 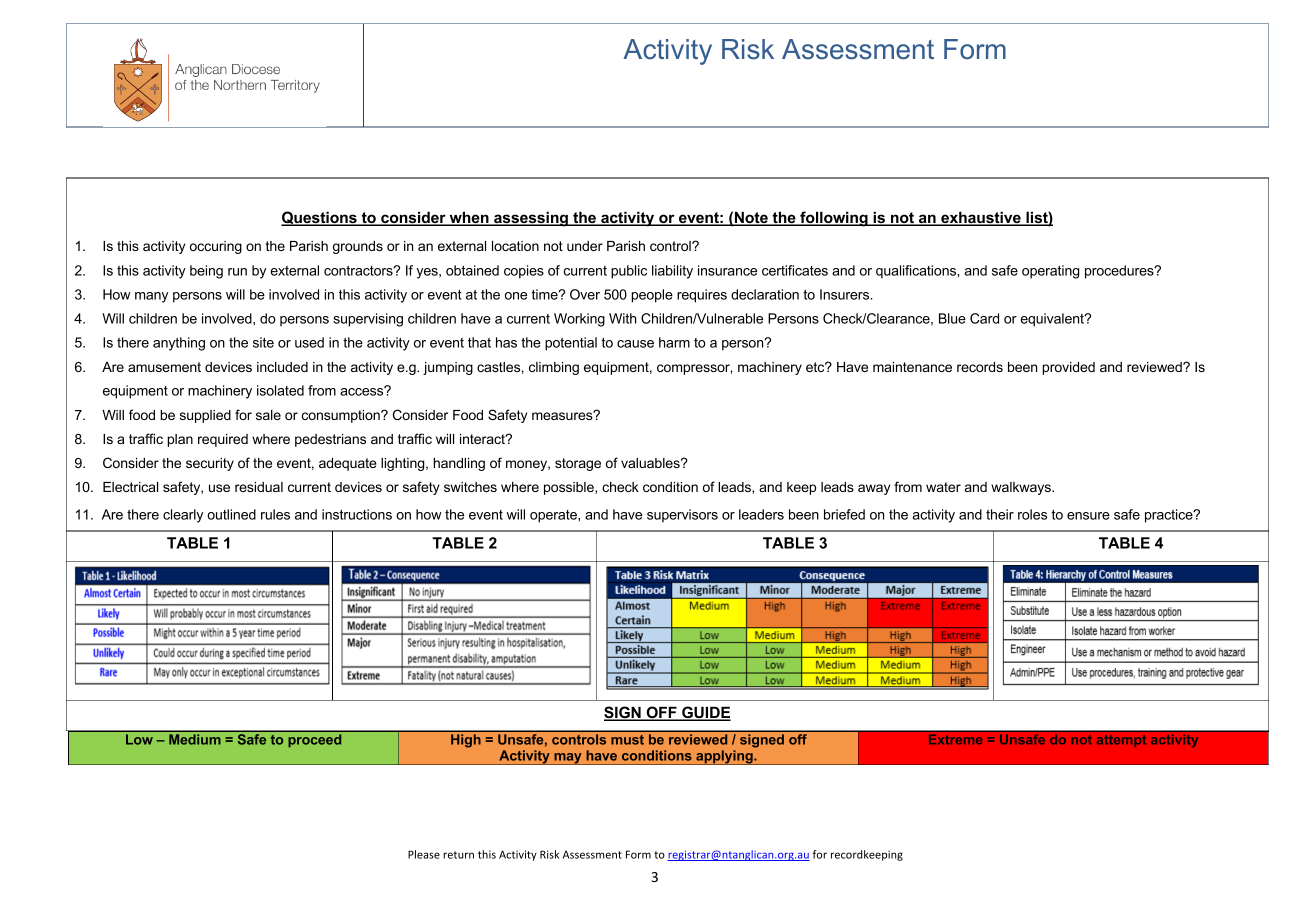 I want to click on rules, so click(x=275, y=514).
